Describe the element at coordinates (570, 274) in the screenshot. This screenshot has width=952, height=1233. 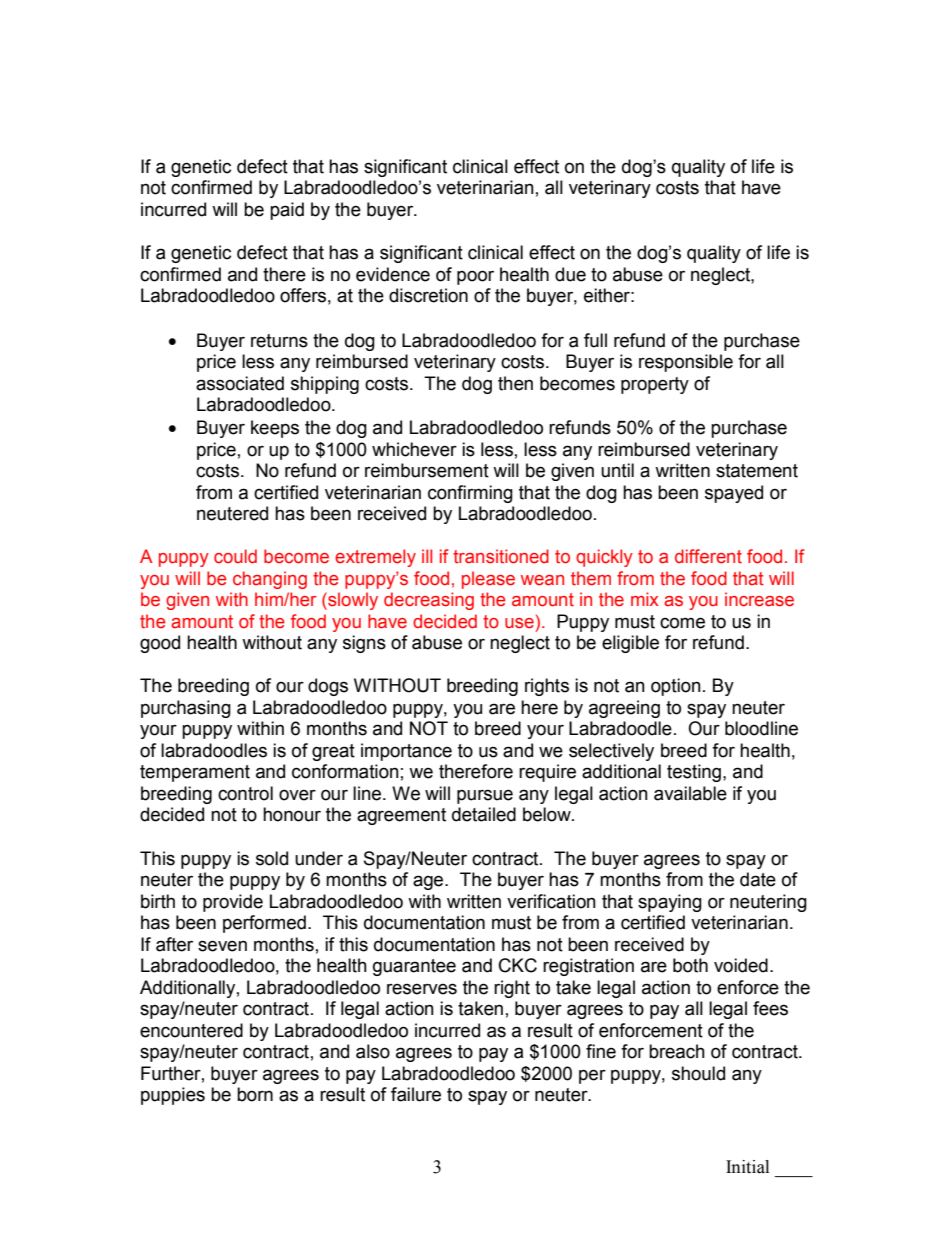
I see `due` at that location.
